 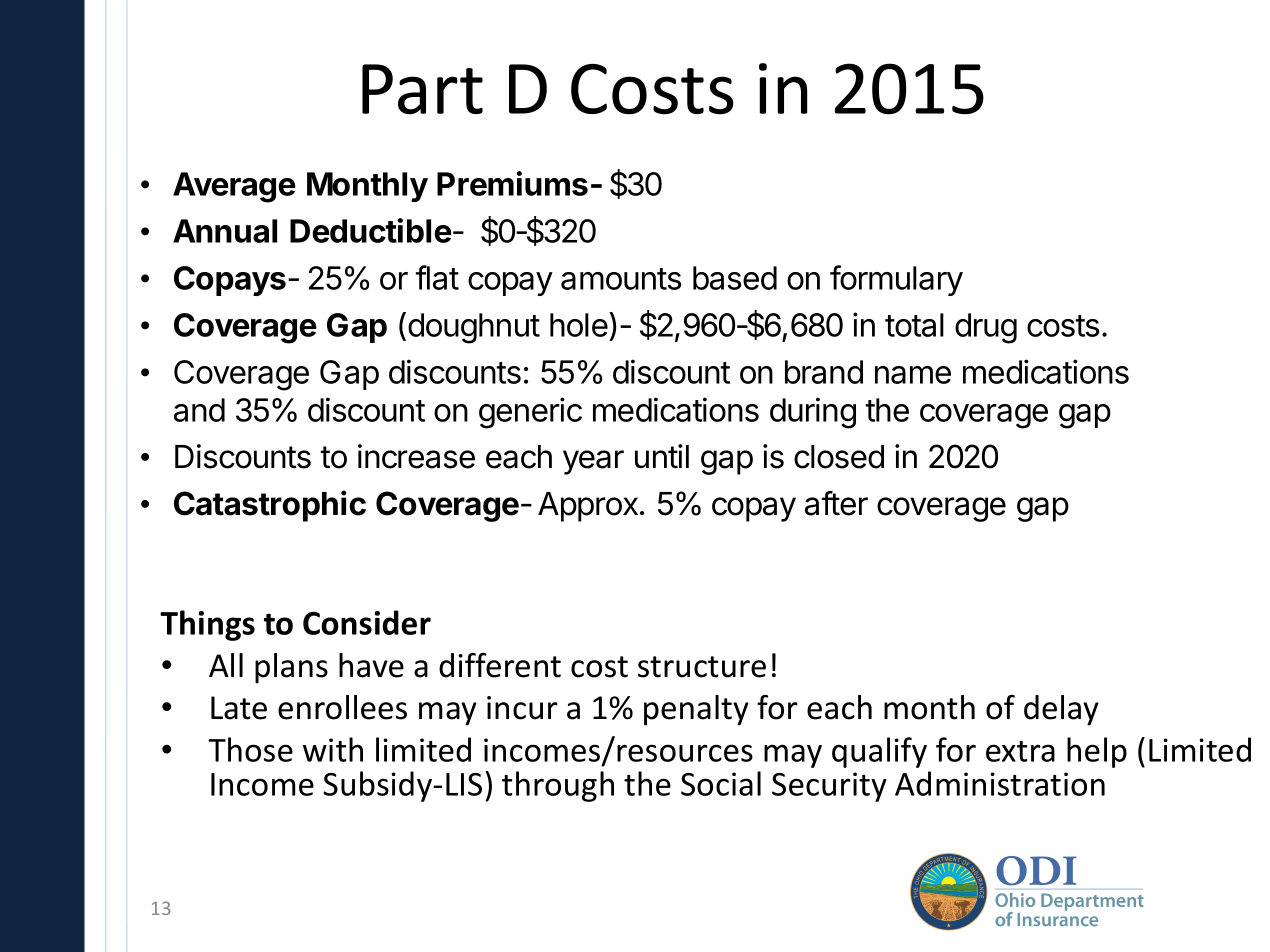 I want to click on Social, so click(x=721, y=783).
